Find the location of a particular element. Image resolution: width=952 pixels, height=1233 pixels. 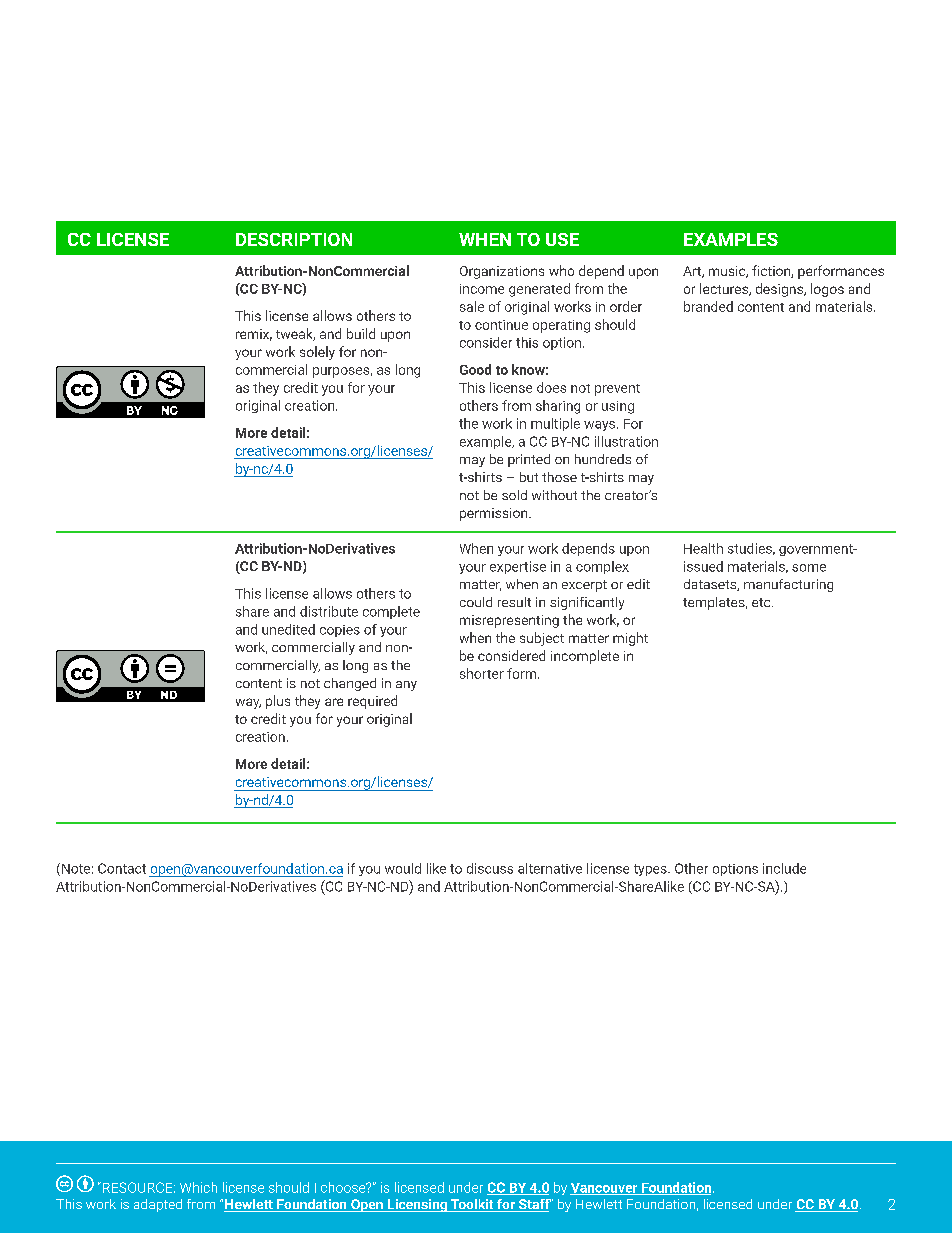

misrepresenting is located at coordinates (509, 621).
